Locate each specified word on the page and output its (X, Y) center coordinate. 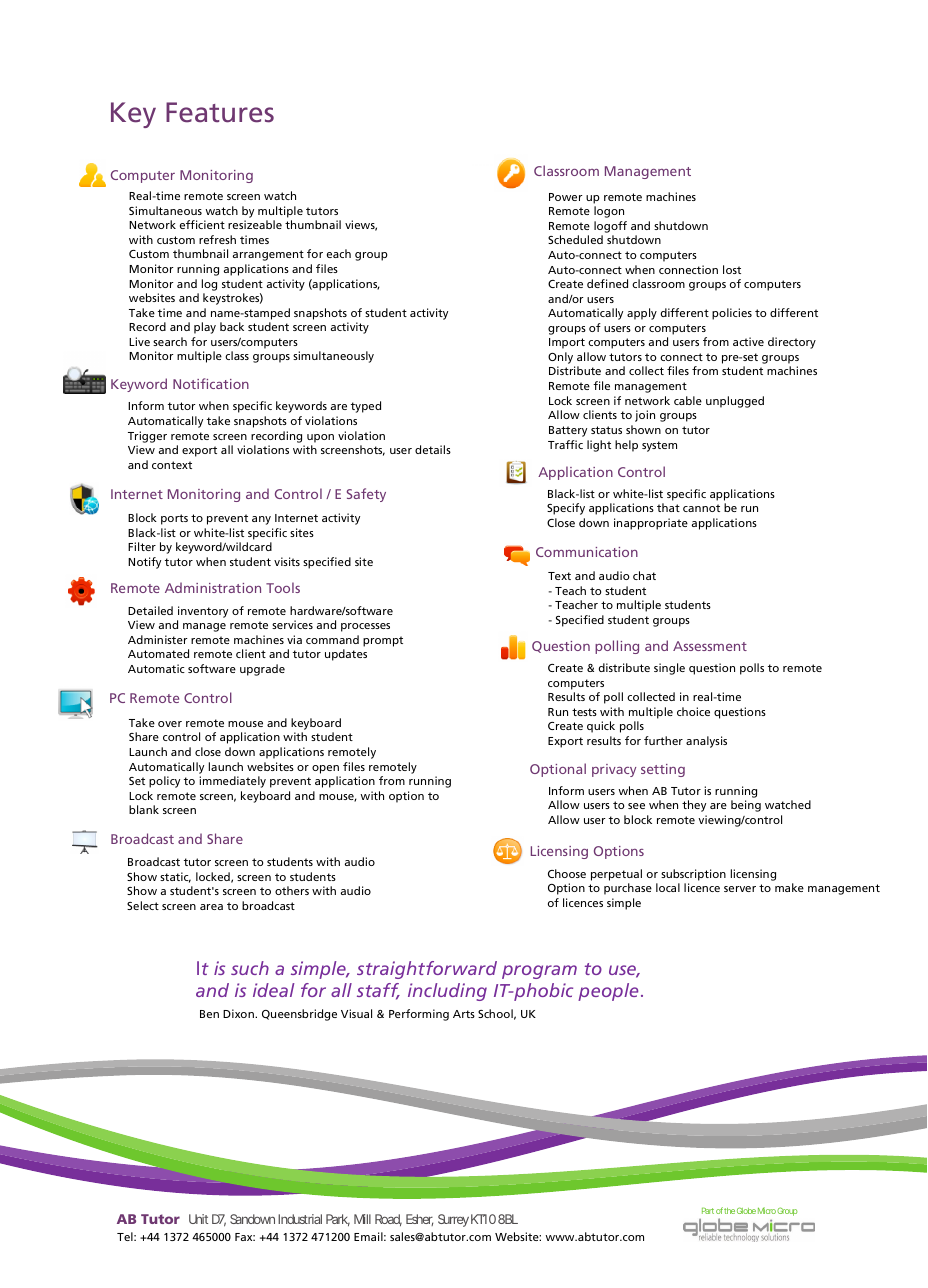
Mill (362, 1219)
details (433, 449)
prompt (383, 641)
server (740, 889)
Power (566, 197)
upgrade (262, 670)
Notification (211, 383)
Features (220, 112)
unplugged (735, 402)
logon (609, 212)
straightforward (427, 970)
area (211, 907)
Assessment (710, 646)
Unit (198, 1219)
